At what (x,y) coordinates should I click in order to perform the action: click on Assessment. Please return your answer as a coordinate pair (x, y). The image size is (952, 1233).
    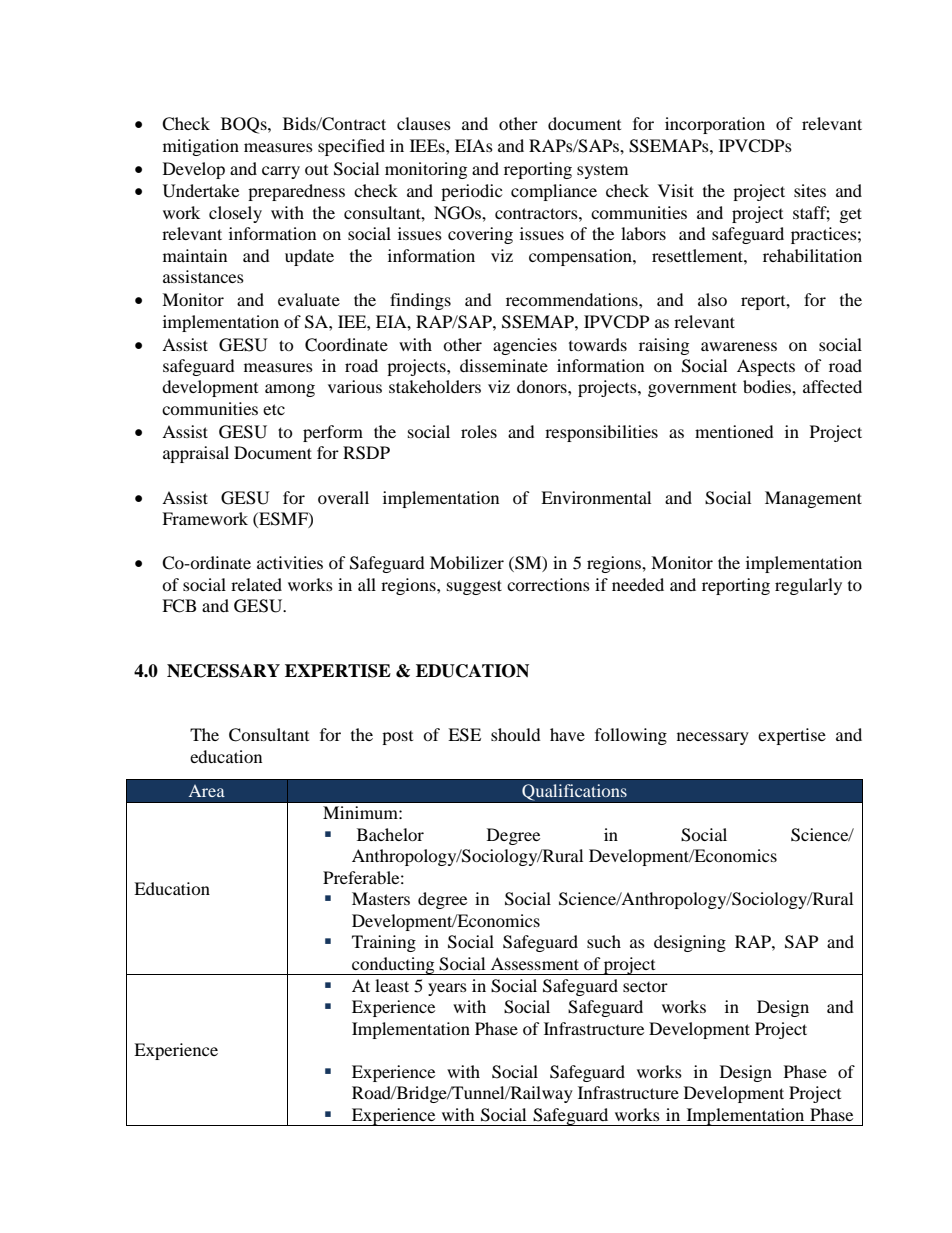
    Looking at the image, I should click on (535, 963).
